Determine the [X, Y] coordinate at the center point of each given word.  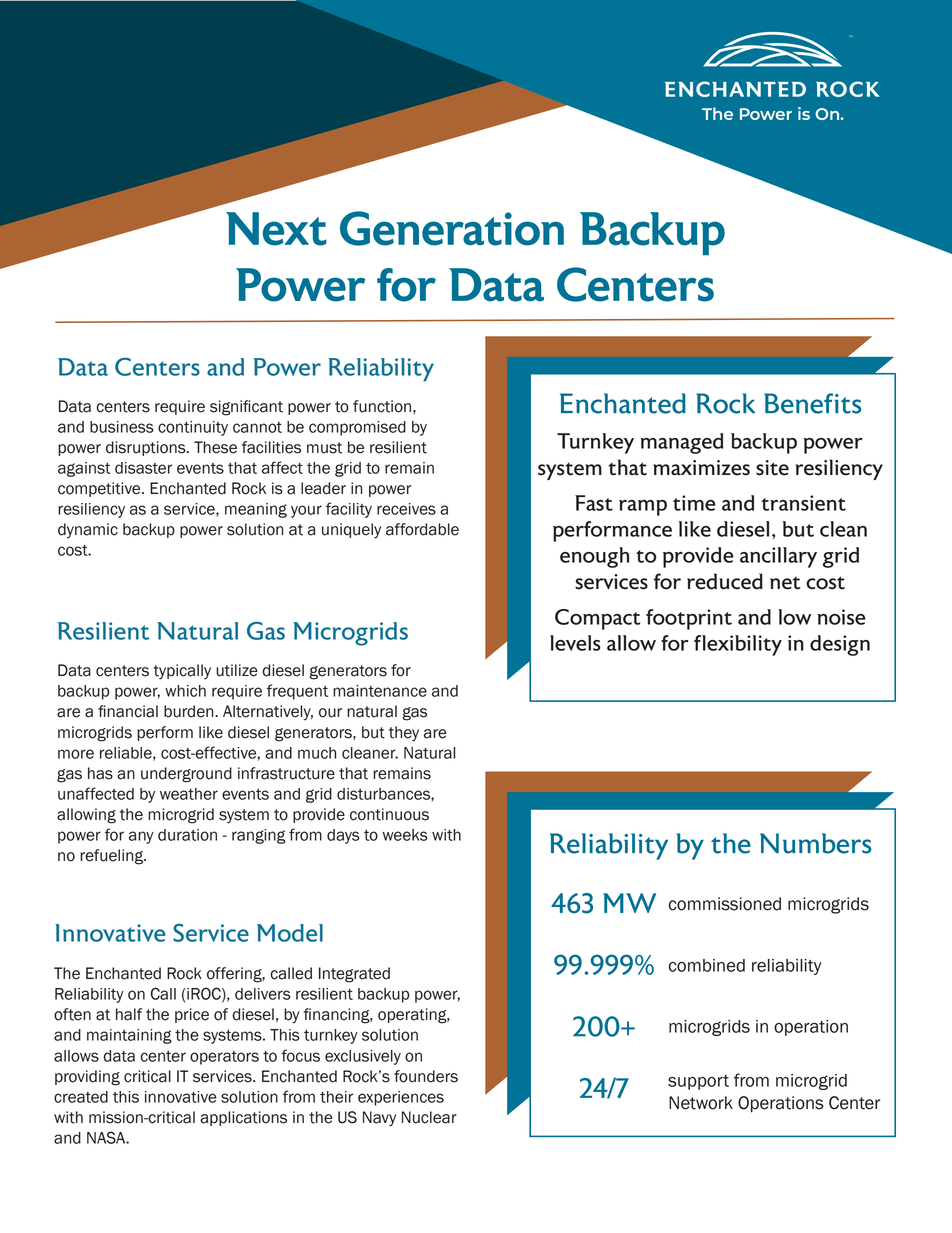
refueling [113, 857]
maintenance [380, 691]
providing [87, 1078]
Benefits [812, 403]
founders [426, 1076]
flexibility [738, 645]
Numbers [816, 843]
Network [701, 1103]
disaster [143, 468]
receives [406, 509]
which [185, 691]
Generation [452, 228]
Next [276, 229]
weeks [405, 835]
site [772, 468]
